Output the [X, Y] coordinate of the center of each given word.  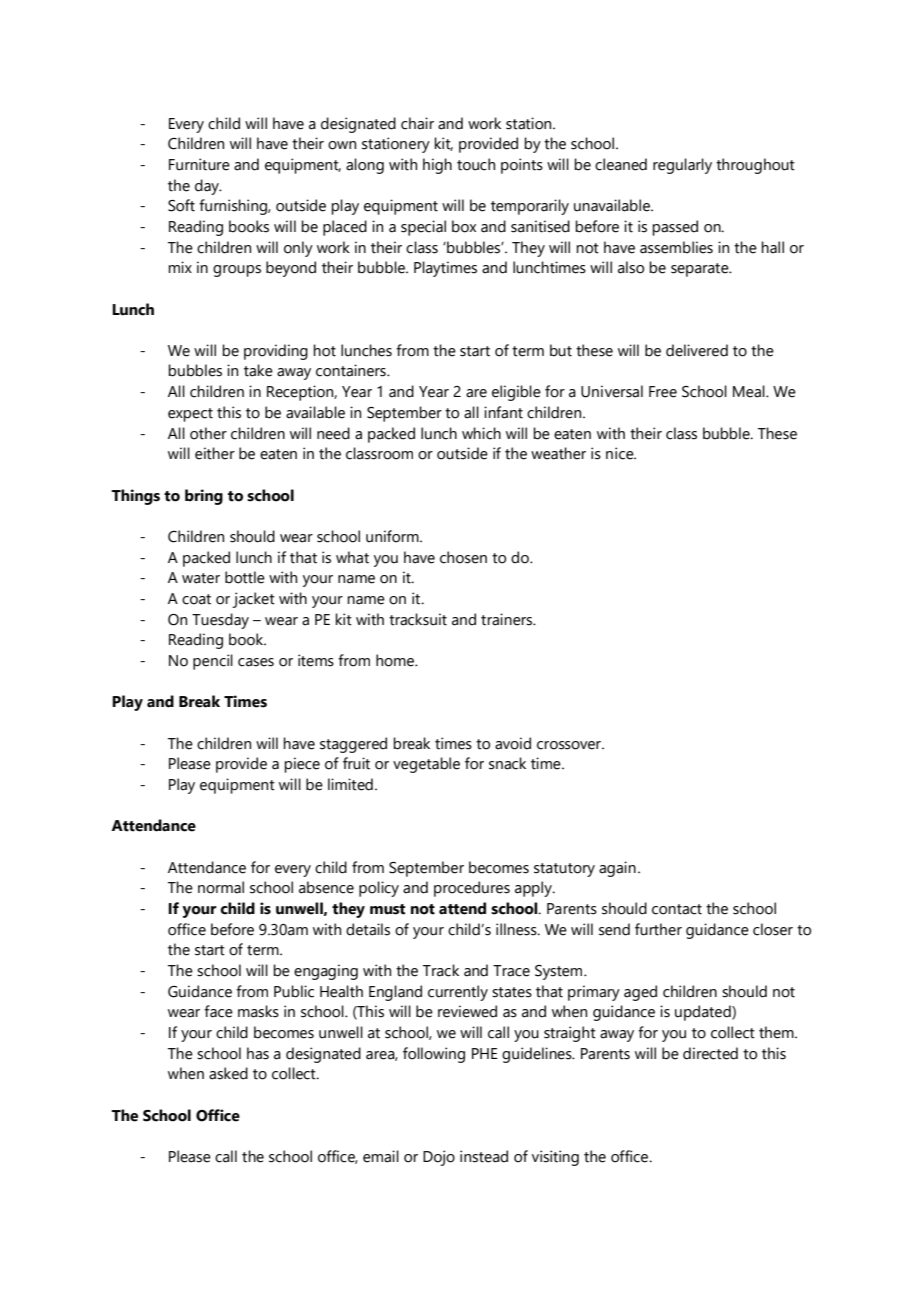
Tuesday [220, 621]
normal [221, 887]
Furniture [199, 164]
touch [476, 164]
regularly [682, 166]
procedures [472, 889]
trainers [508, 619]
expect [190, 415]
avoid [513, 743]
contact [677, 909]
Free [663, 392]
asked [228, 1073]
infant [503, 412]
